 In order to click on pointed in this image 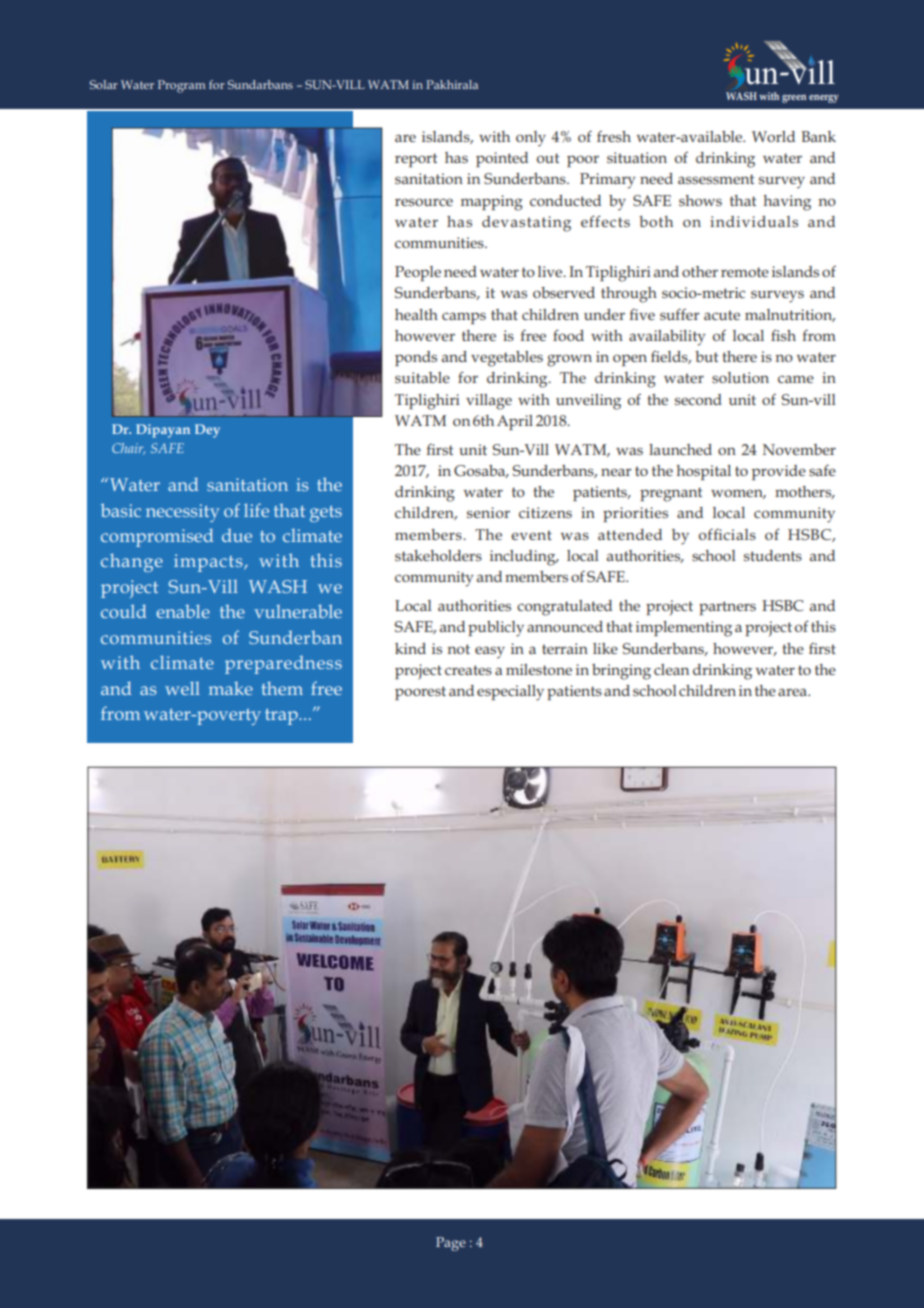, I will do `click(502, 159)`.
